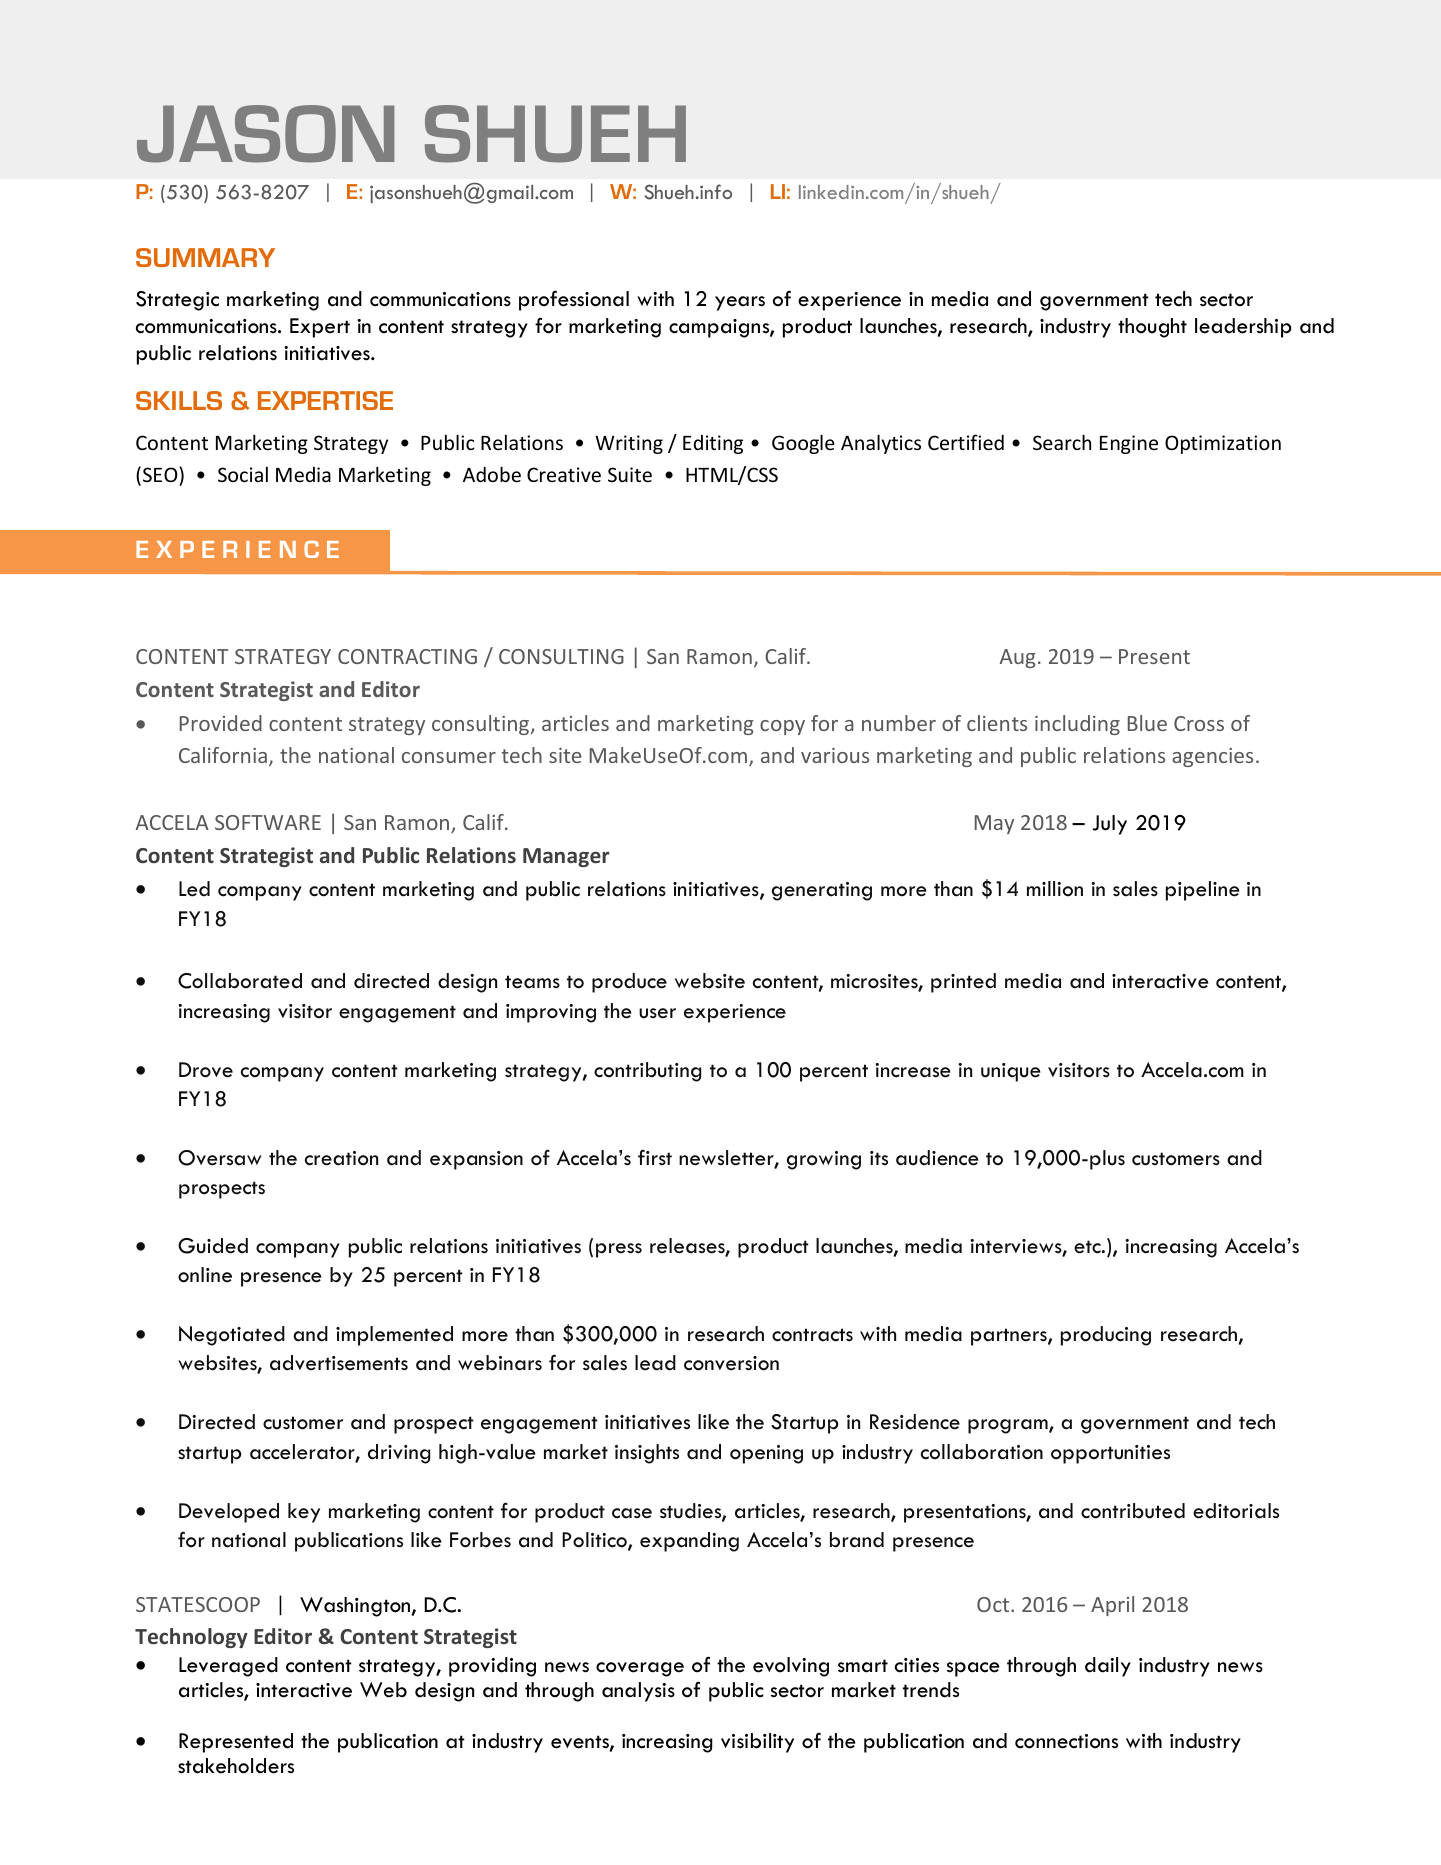  I want to click on producing, so click(1106, 1336).
